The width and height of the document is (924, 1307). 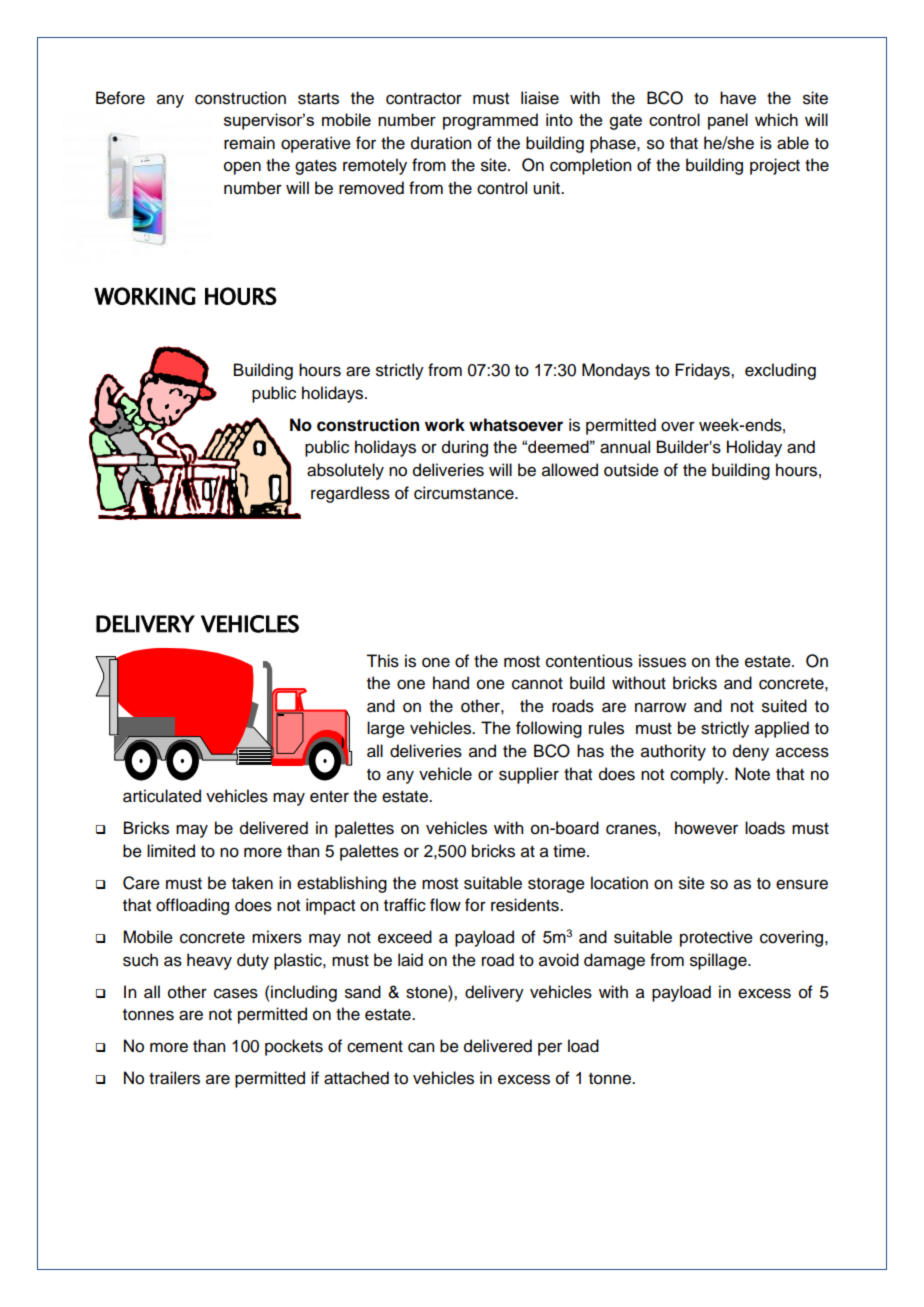 I want to click on limited, so click(x=171, y=851).
